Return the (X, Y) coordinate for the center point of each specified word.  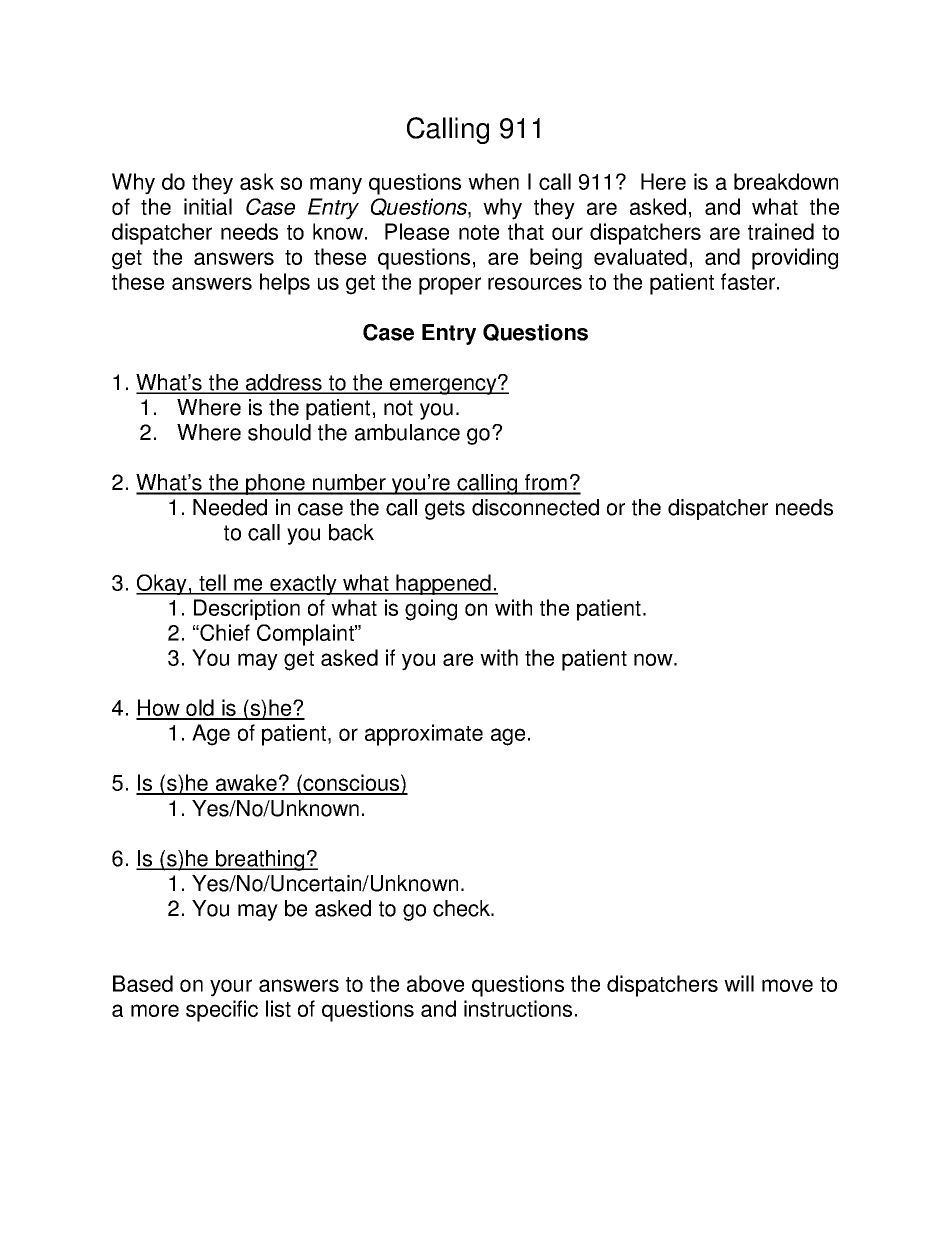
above (435, 983)
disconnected (535, 507)
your (231, 988)
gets (445, 510)
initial (208, 206)
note (479, 232)
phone (275, 484)
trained (781, 231)
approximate (424, 735)
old (200, 709)
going (431, 610)
